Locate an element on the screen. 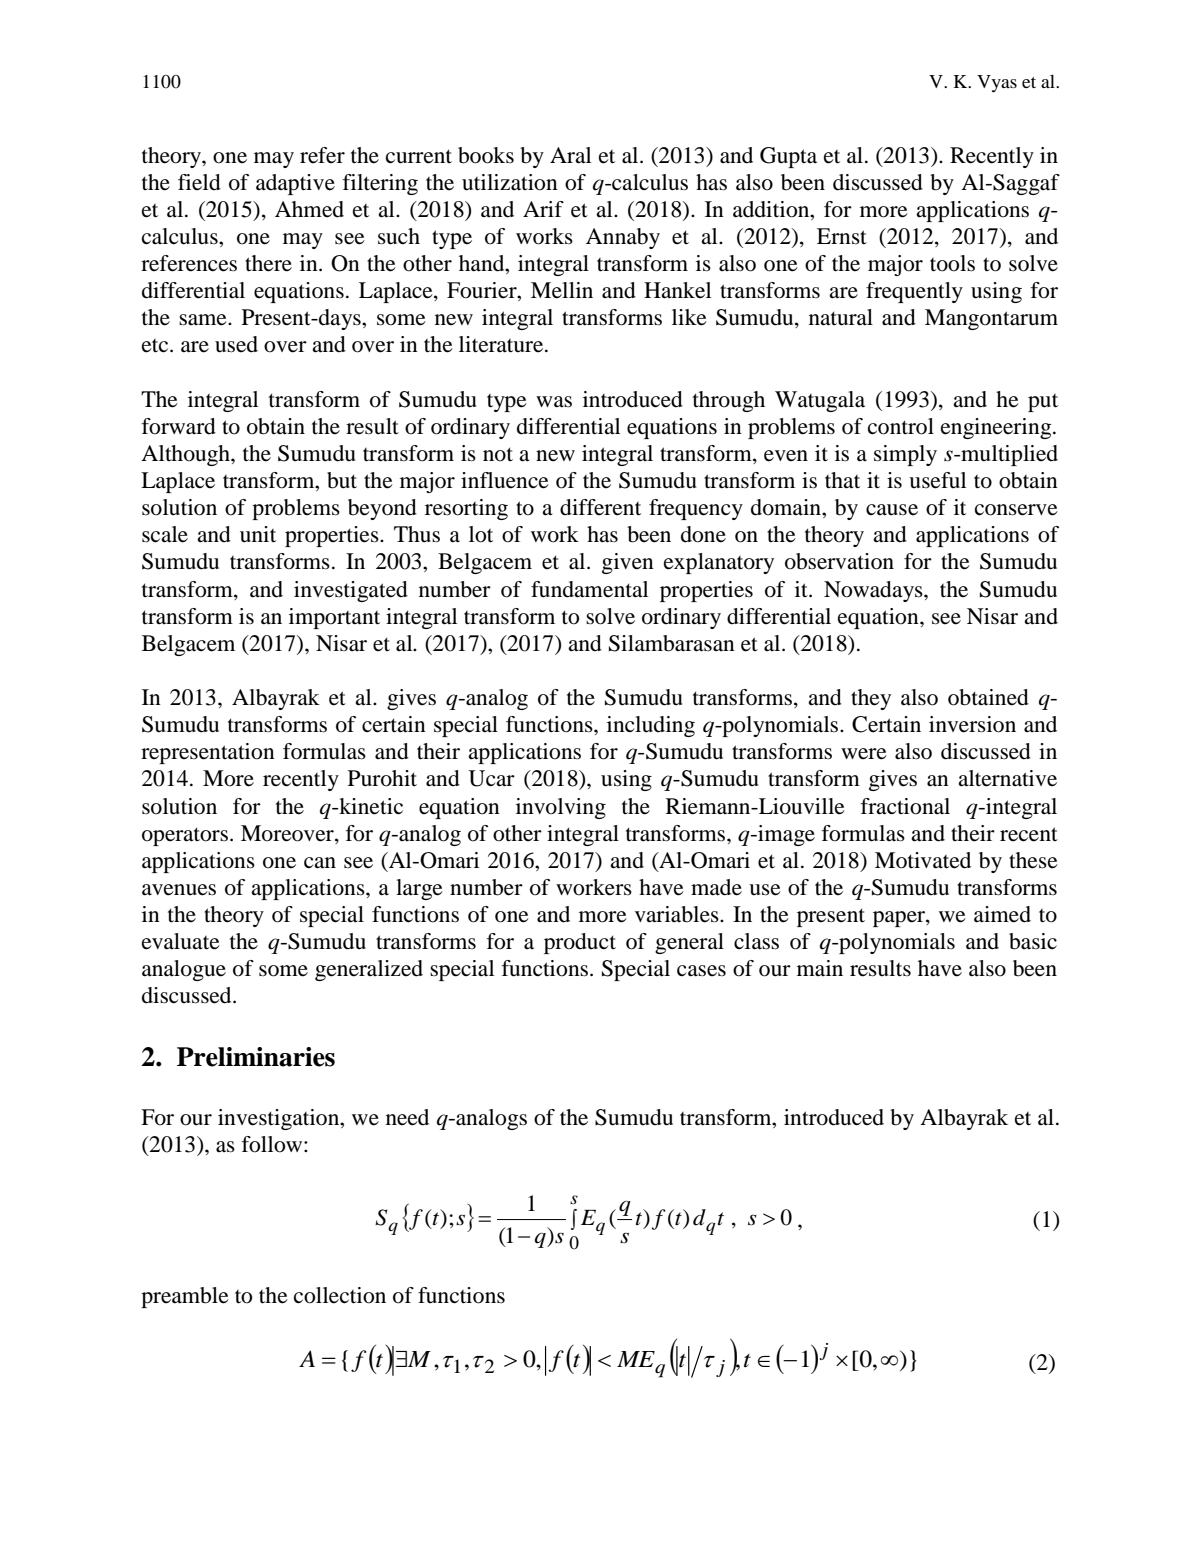 The image size is (1202, 1556). Preliminaries is located at coordinates (256, 1057).
